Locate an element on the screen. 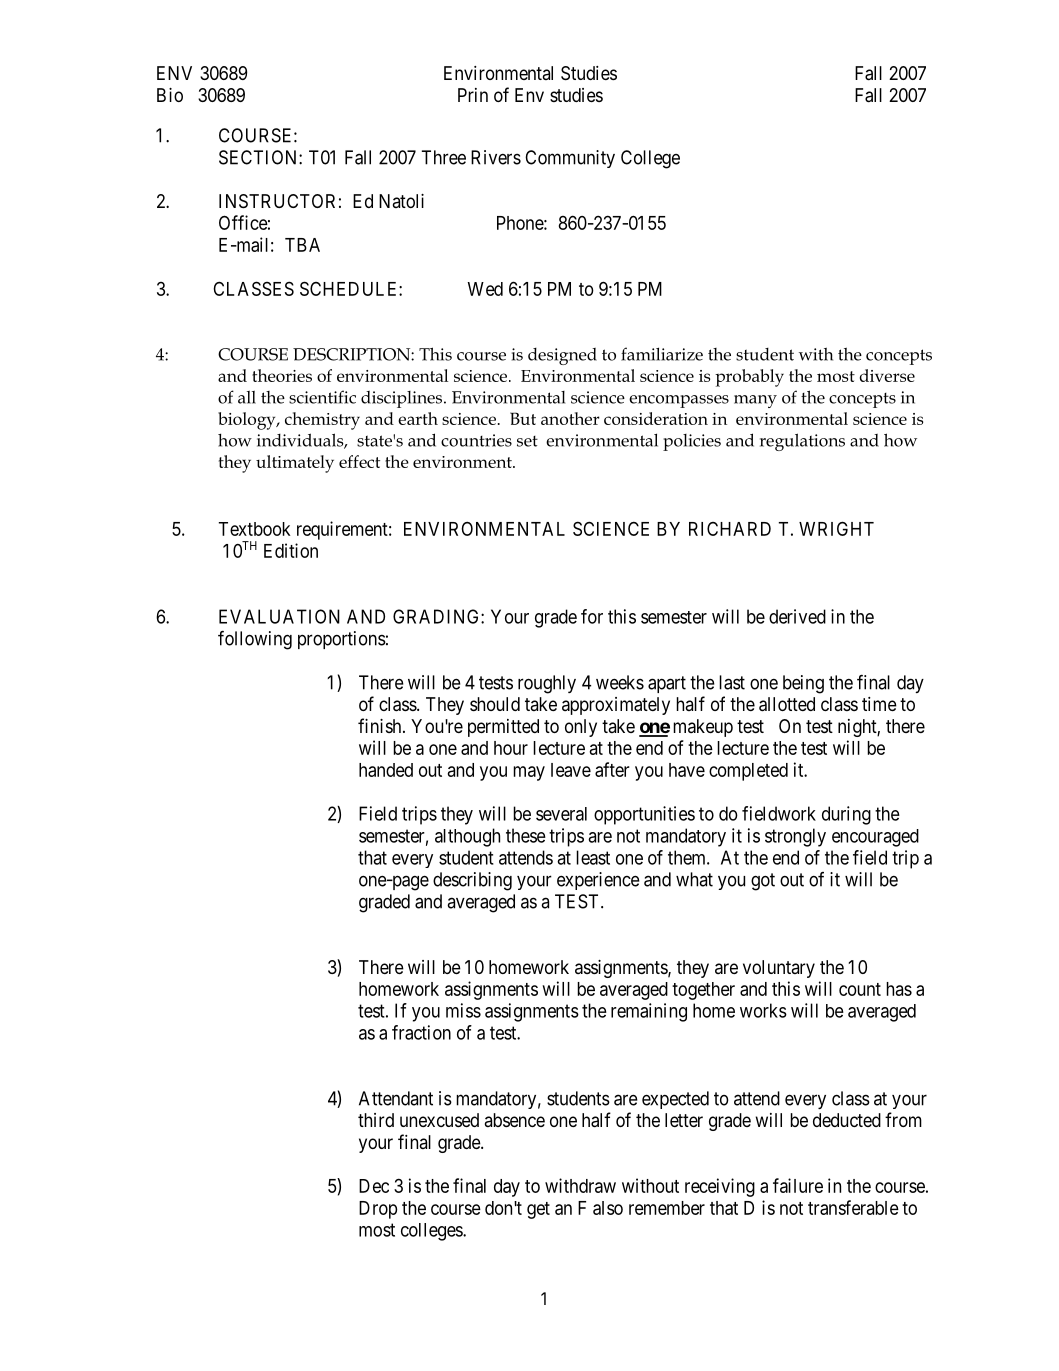  diverse is located at coordinates (887, 375).
